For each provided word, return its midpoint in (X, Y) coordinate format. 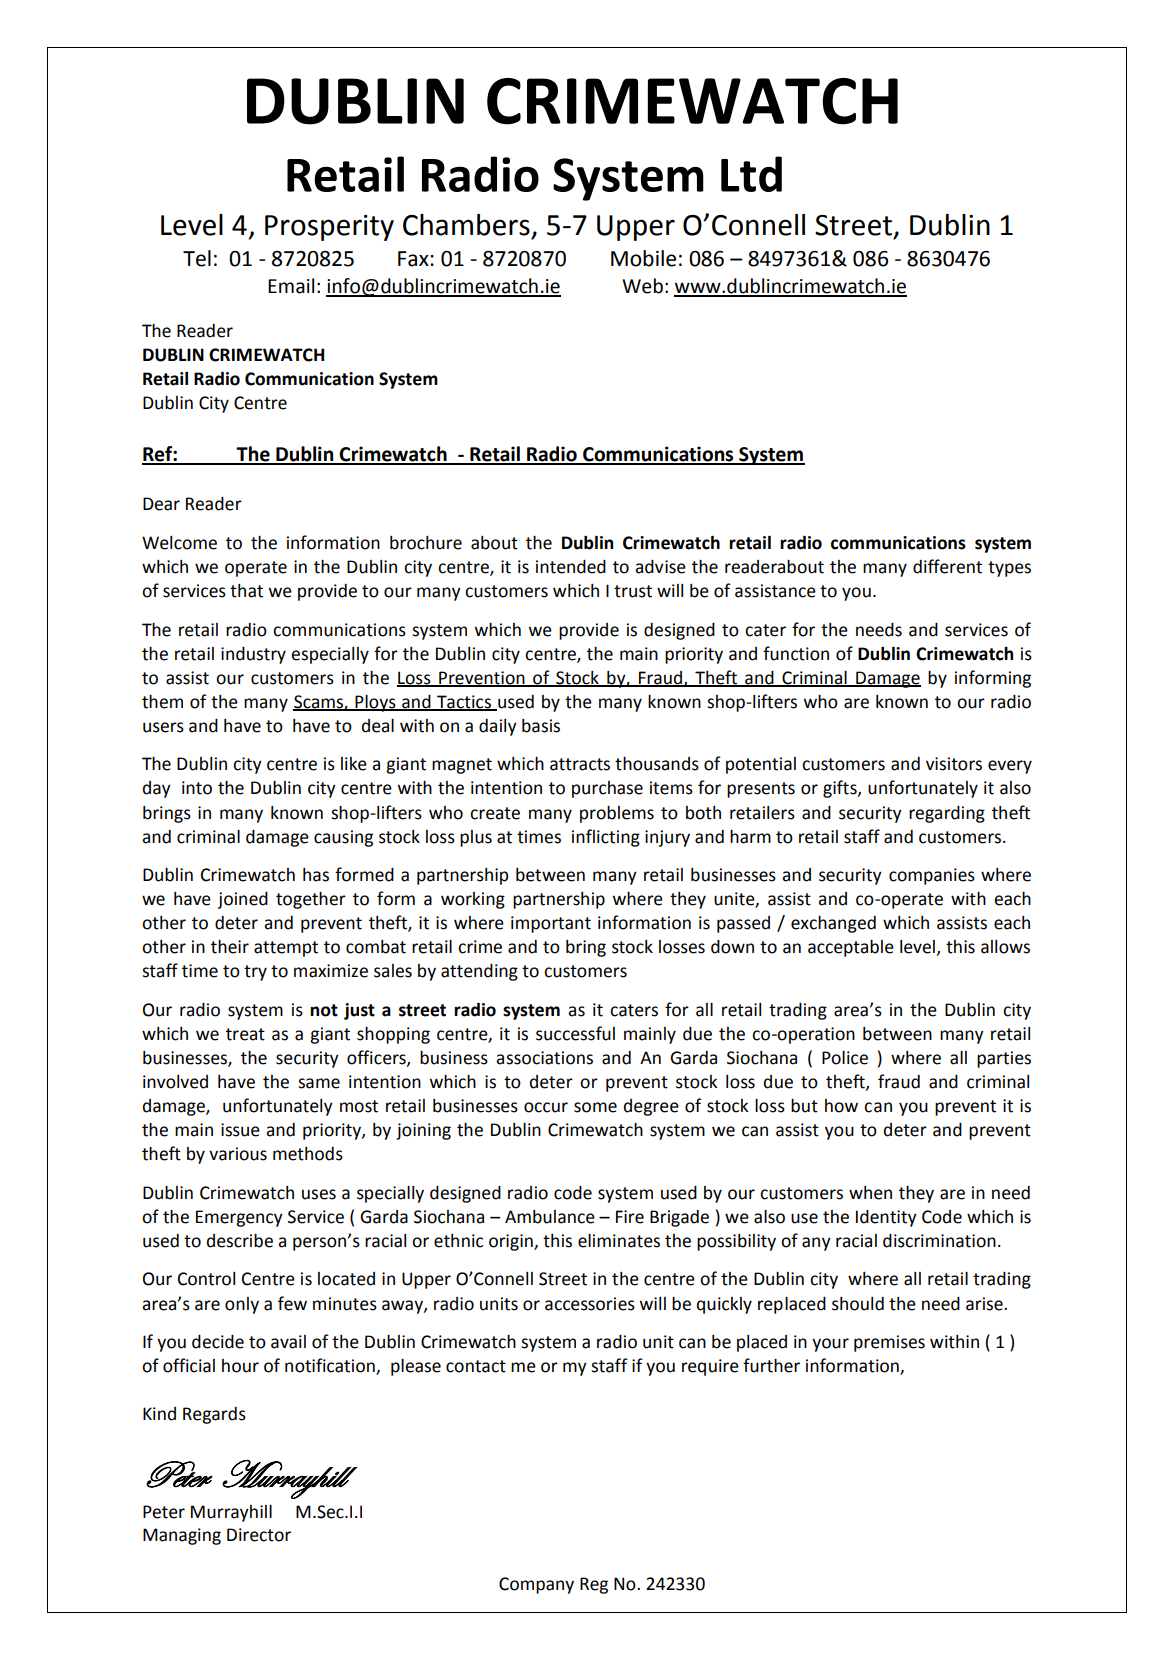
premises (889, 1343)
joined (243, 900)
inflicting (606, 838)
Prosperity (329, 228)
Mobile (643, 258)
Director (259, 1535)
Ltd (751, 174)
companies (932, 876)
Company (536, 1585)
